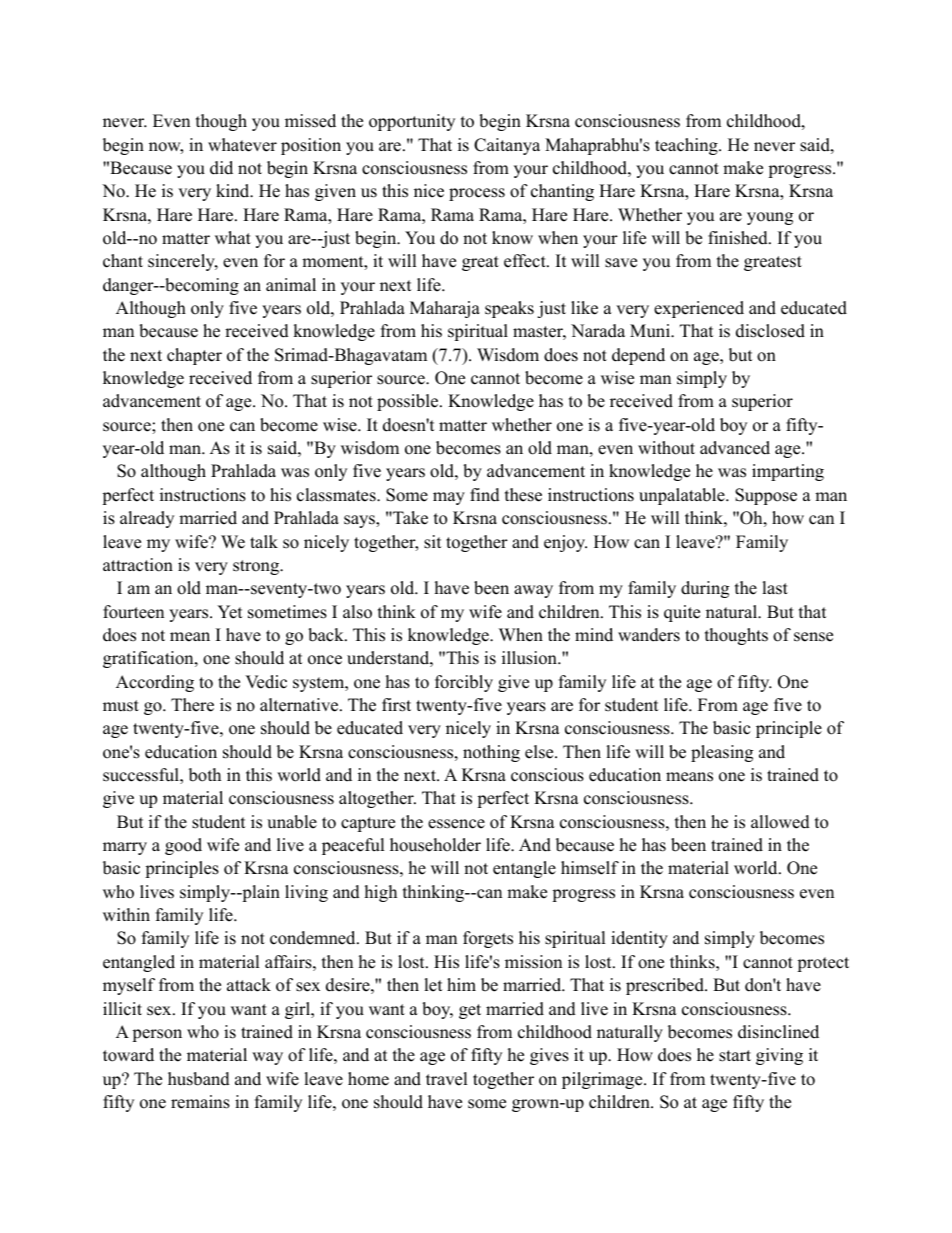 The image size is (952, 1233). What do you see at coordinates (230, 612) in the image?
I see `Yet` at bounding box center [230, 612].
